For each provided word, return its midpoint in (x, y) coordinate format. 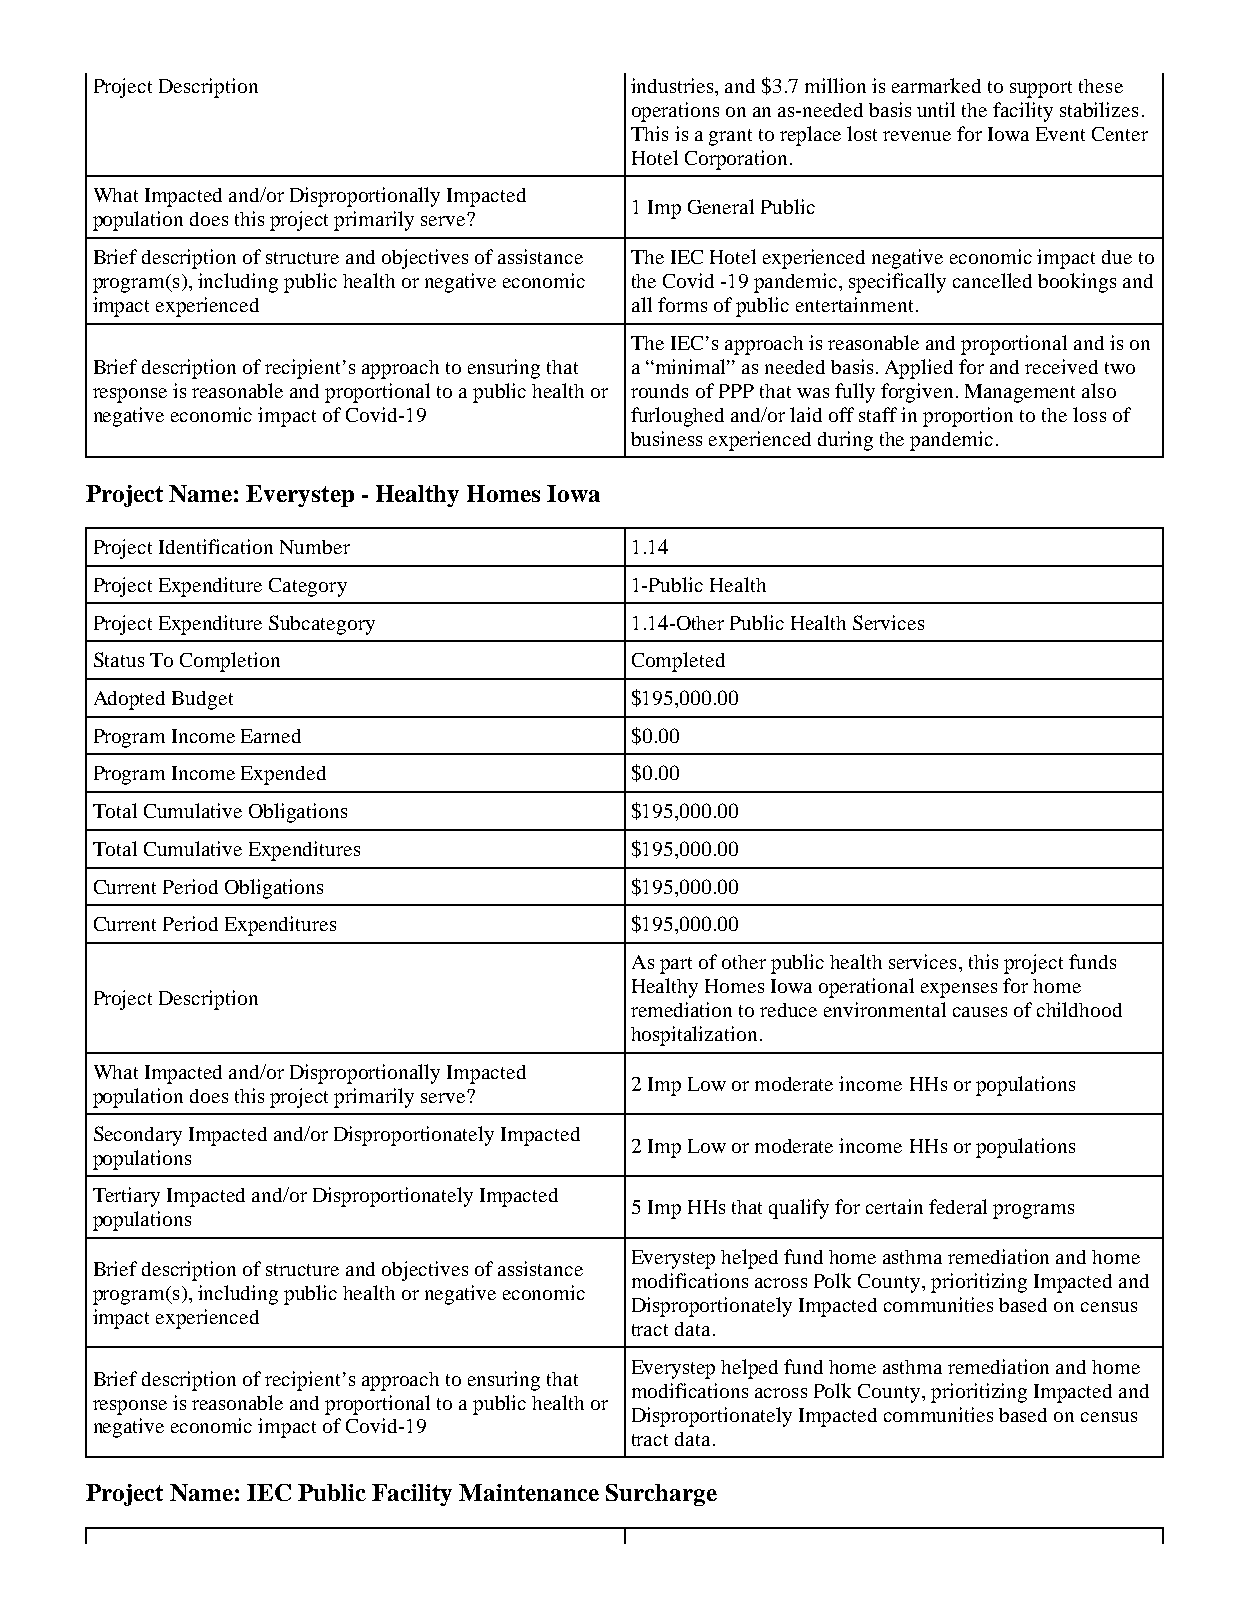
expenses (959, 990)
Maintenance (529, 1492)
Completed (678, 662)
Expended (283, 775)
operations (675, 112)
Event (1060, 134)
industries (673, 85)
